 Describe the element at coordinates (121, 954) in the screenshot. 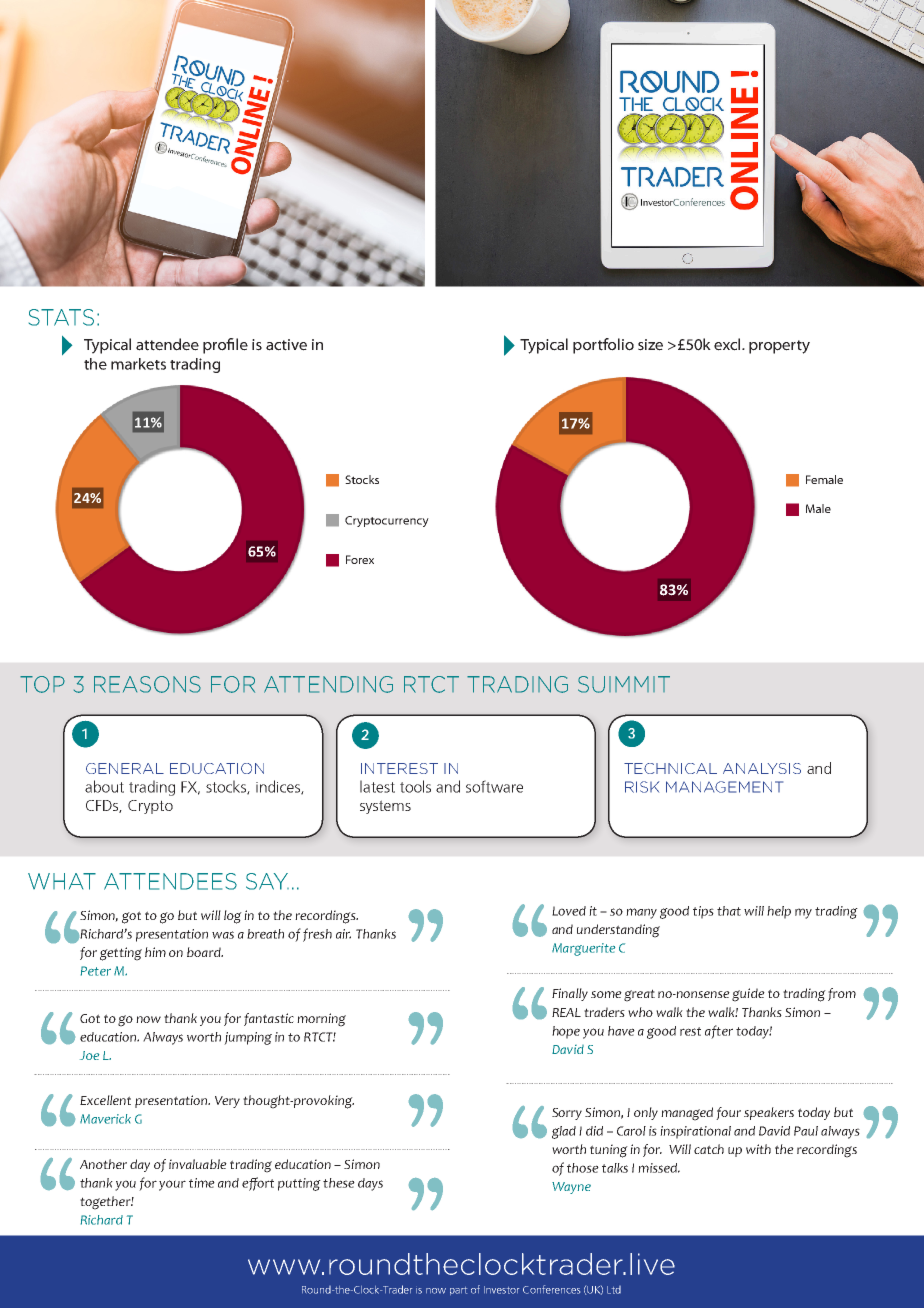

I see `getting` at that location.
